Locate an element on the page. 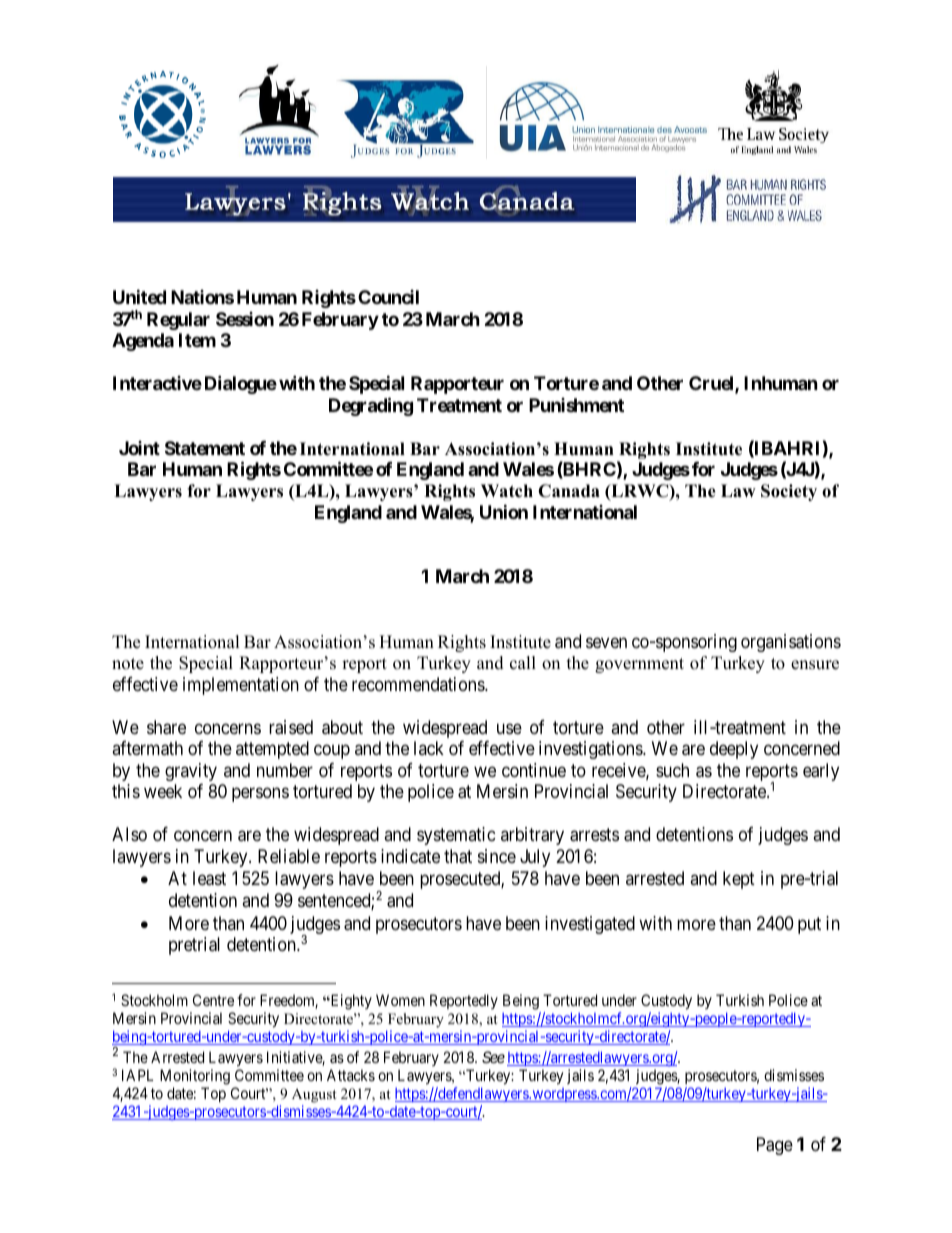 The image size is (952, 1233). Regular is located at coordinates (178, 321).
